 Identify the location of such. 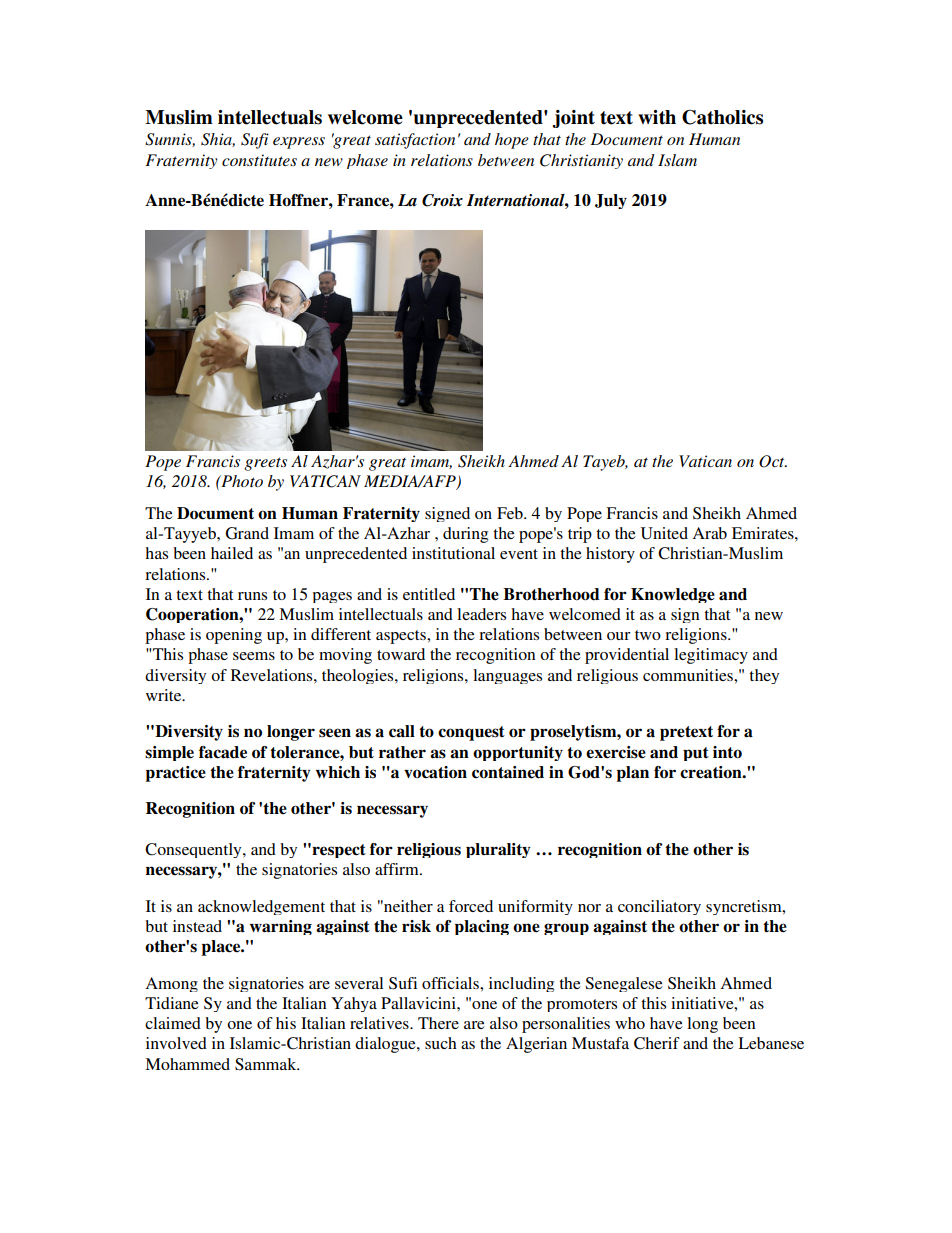
(441, 1043).
